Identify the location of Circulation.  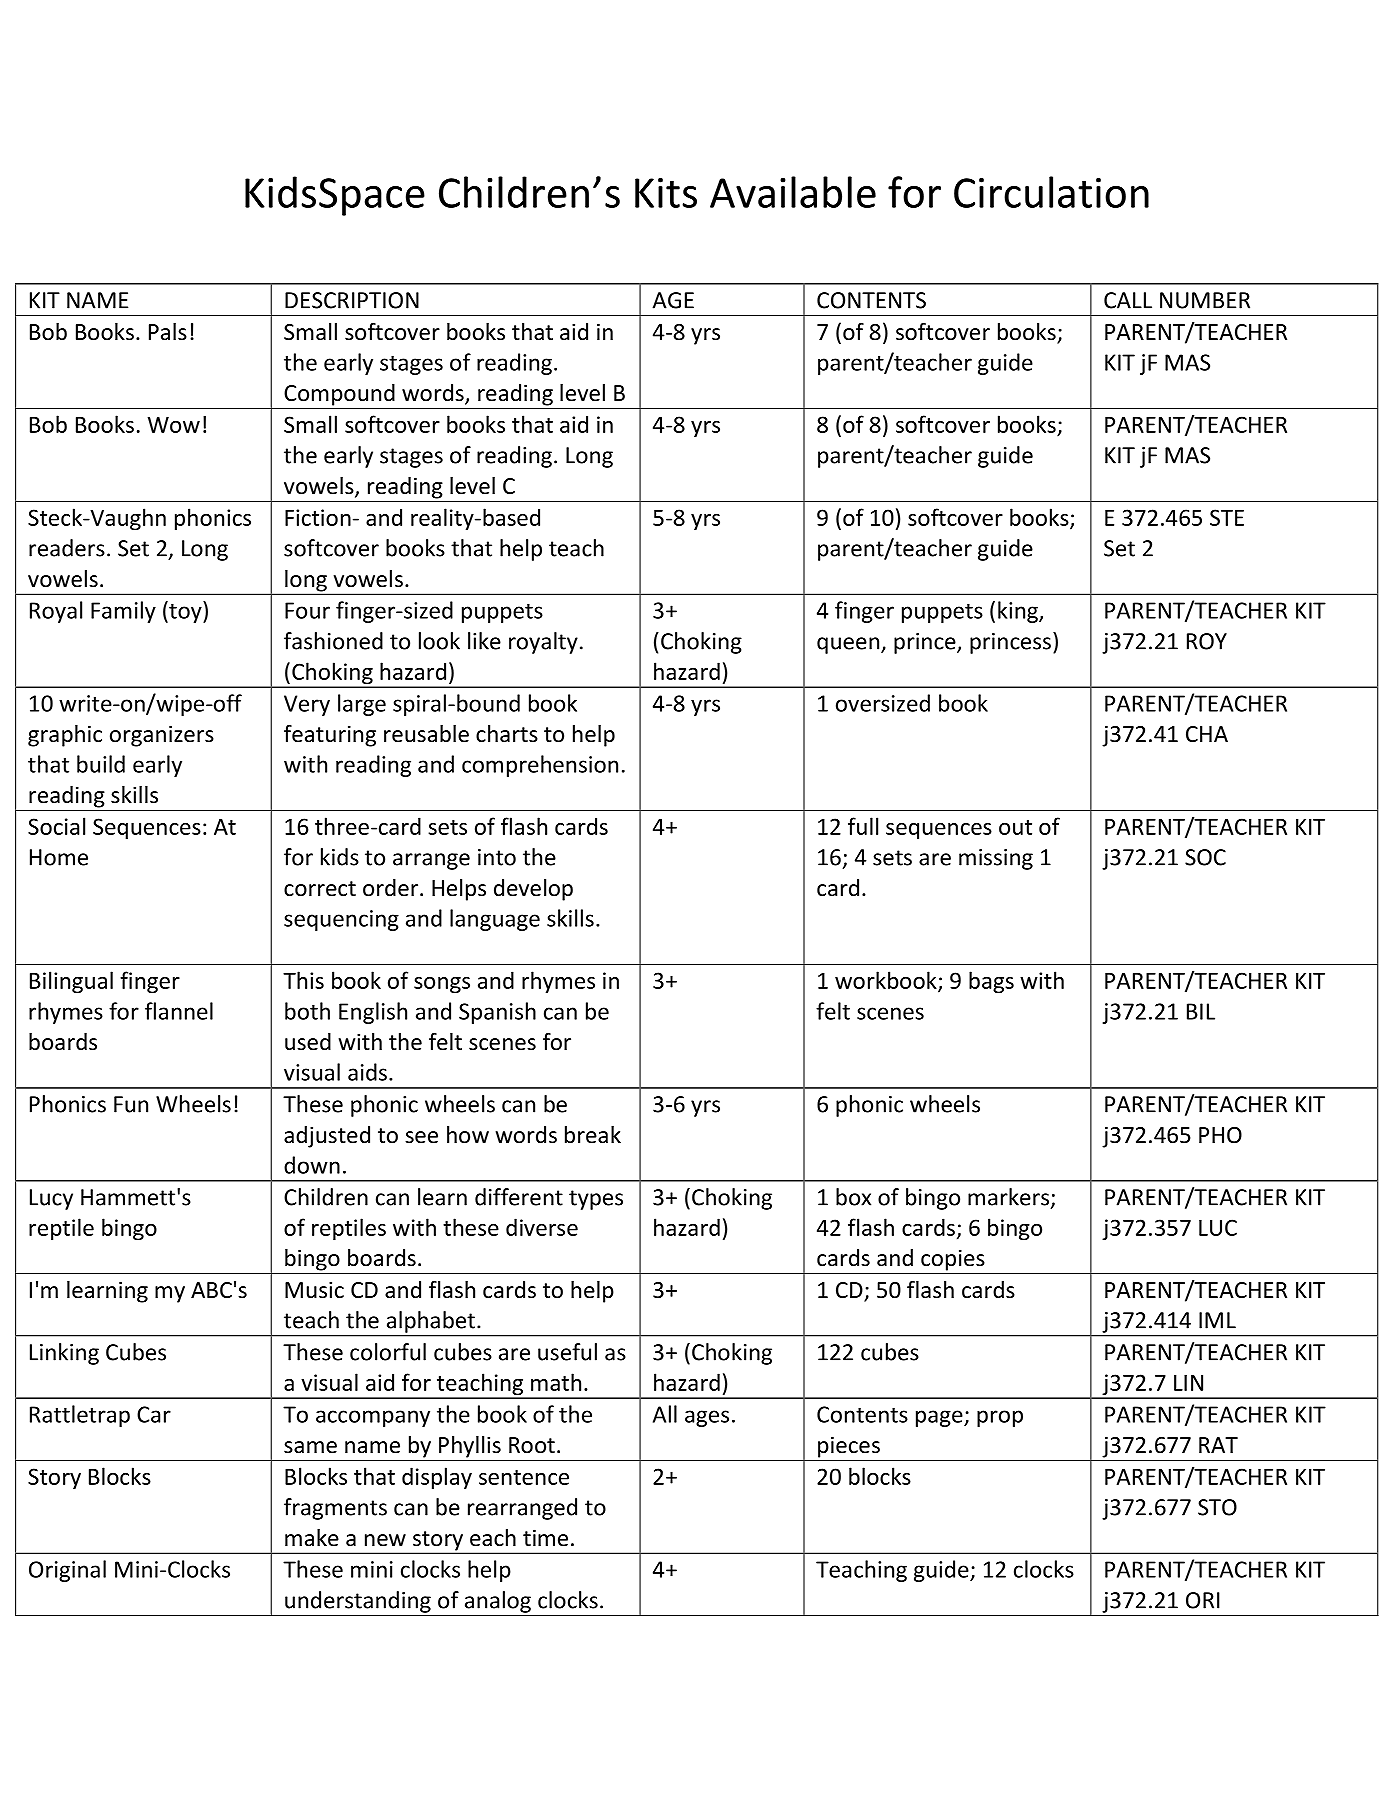
(1051, 192).
